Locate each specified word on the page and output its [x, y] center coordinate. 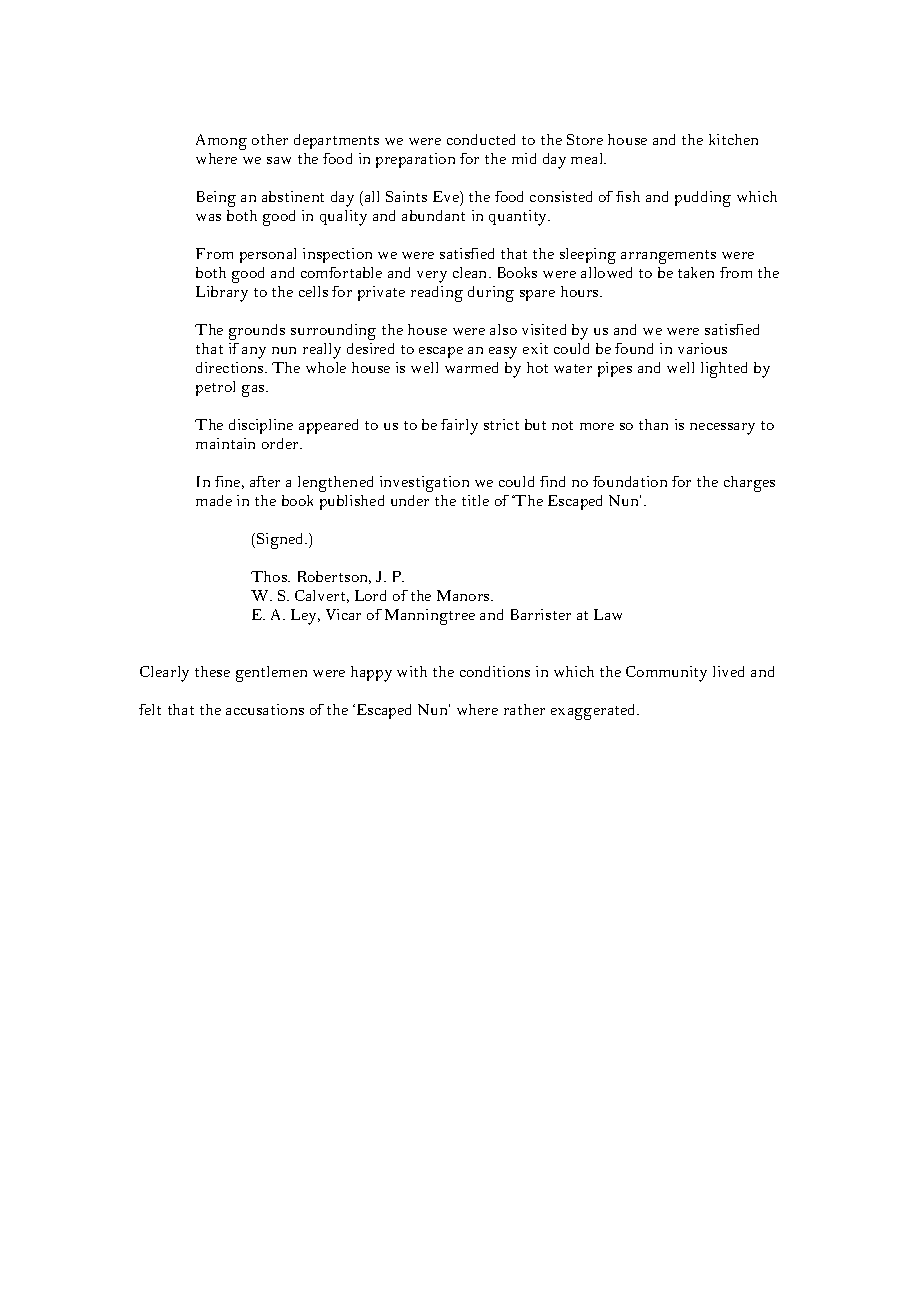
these [212, 671]
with [412, 671]
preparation [415, 160]
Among [221, 142]
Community [666, 674]
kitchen [733, 139]
